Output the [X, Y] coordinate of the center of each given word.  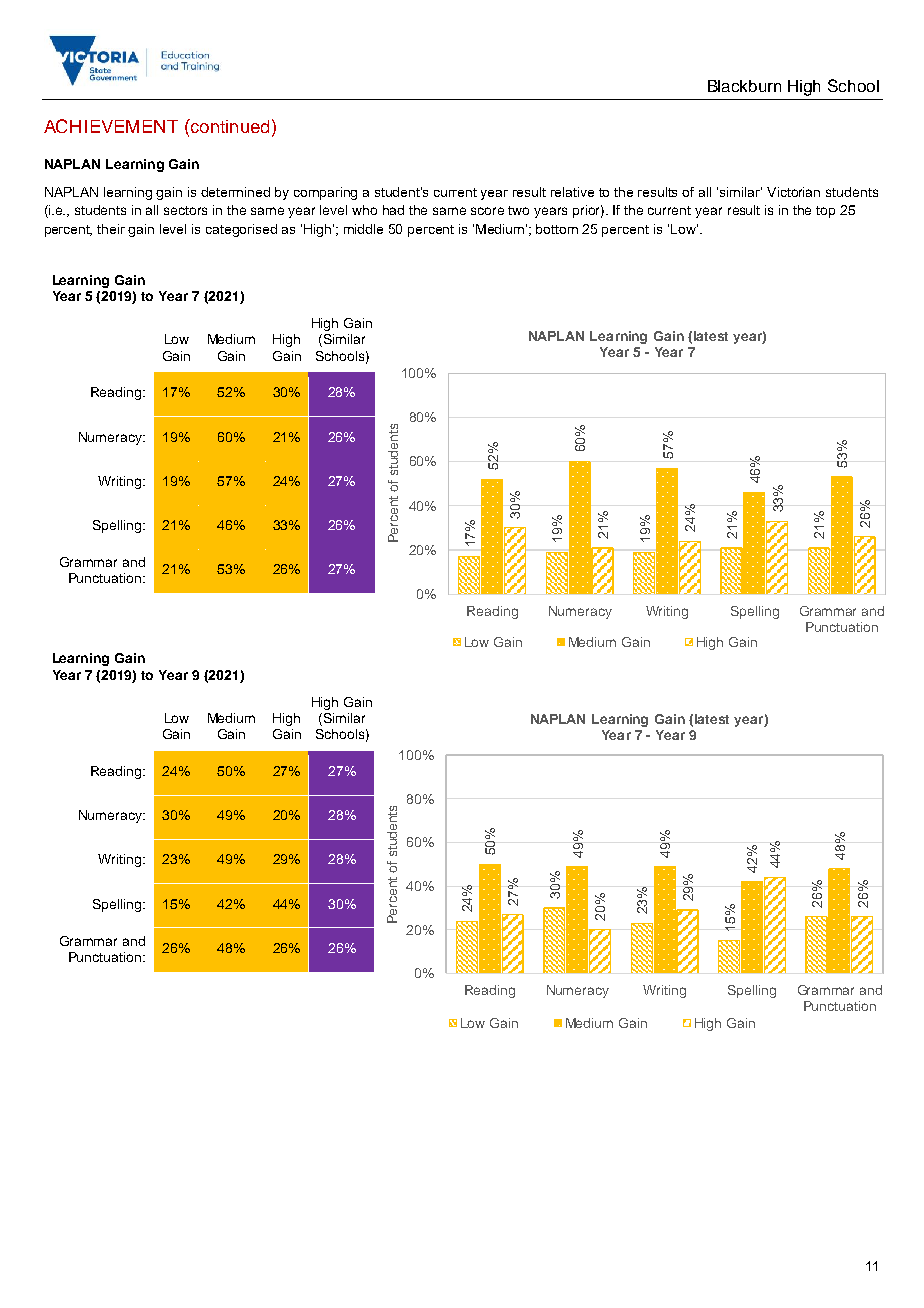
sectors [185, 210]
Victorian [793, 192]
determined [235, 192]
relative [572, 192]
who [364, 210]
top [825, 212]
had [393, 210]
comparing [325, 193]
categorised [241, 230]
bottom [557, 229]
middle [363, 229]
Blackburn [744, 86]
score [487, 211]
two [518, 210]
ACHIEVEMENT [111, 126]
